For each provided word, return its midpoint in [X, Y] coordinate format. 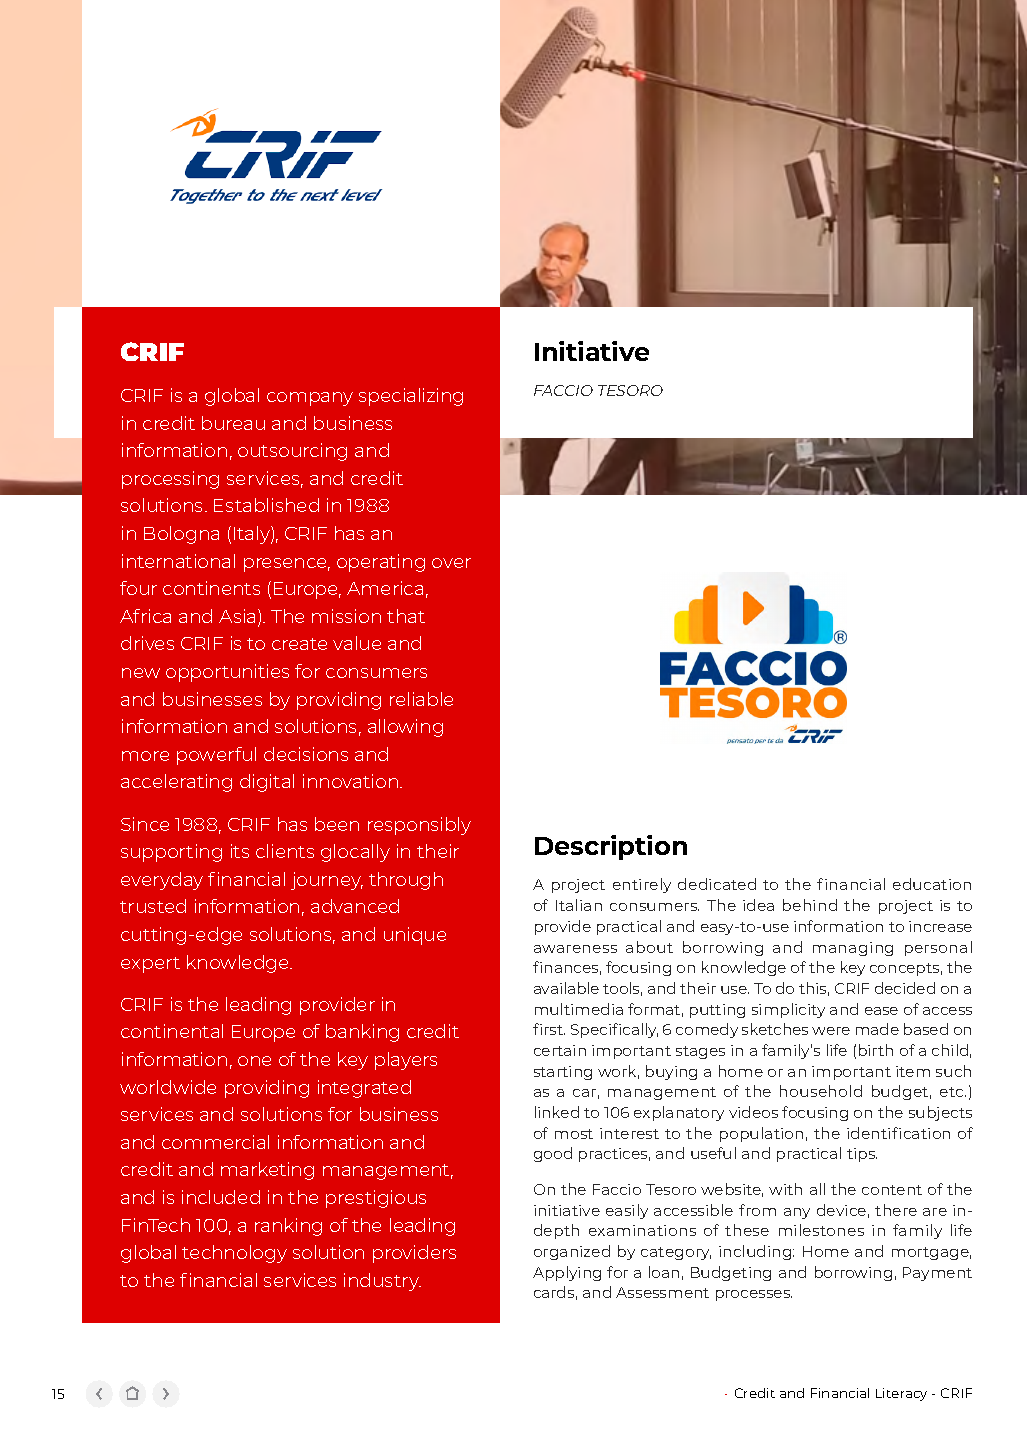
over [451, 563]
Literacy [901, 1394]
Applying [567, 1273]
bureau [233, 423]
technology [234, 1254]
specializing [411, 397]
